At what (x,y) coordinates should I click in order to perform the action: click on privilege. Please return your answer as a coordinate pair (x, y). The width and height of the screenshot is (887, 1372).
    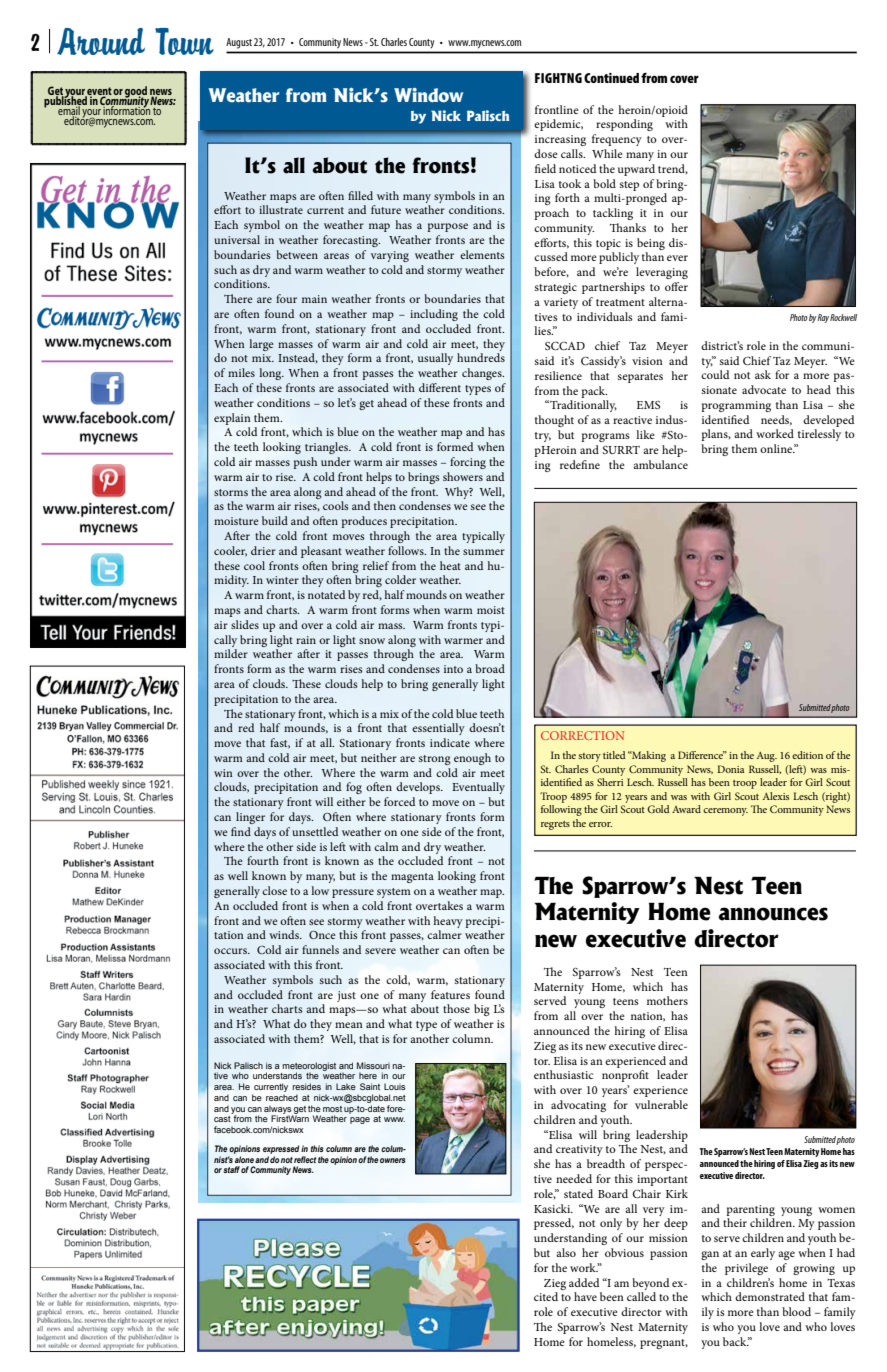
    Looking at the image, I should click on (746, 1269).
